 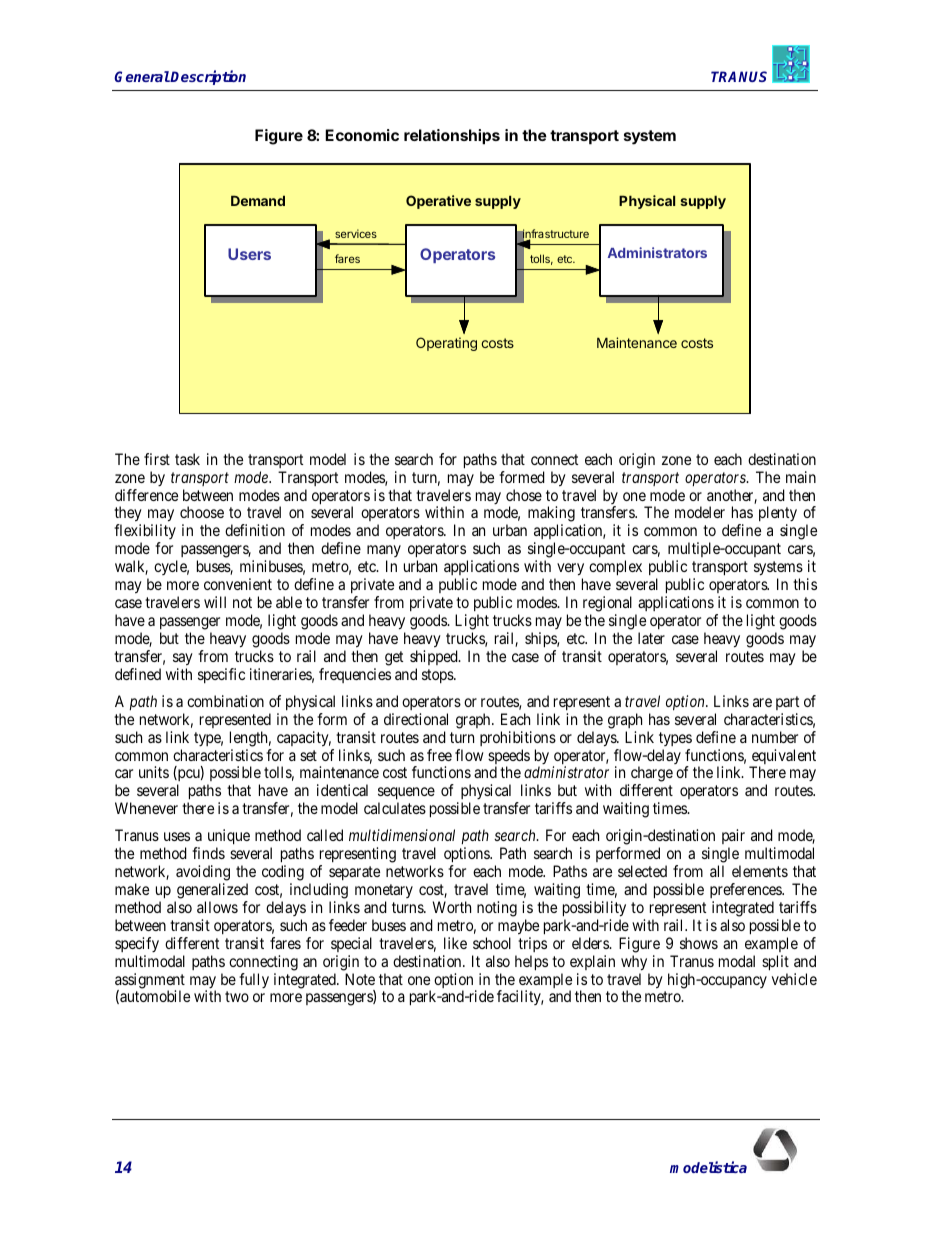 I want to click on Economic, so click(x=362, y=135).
